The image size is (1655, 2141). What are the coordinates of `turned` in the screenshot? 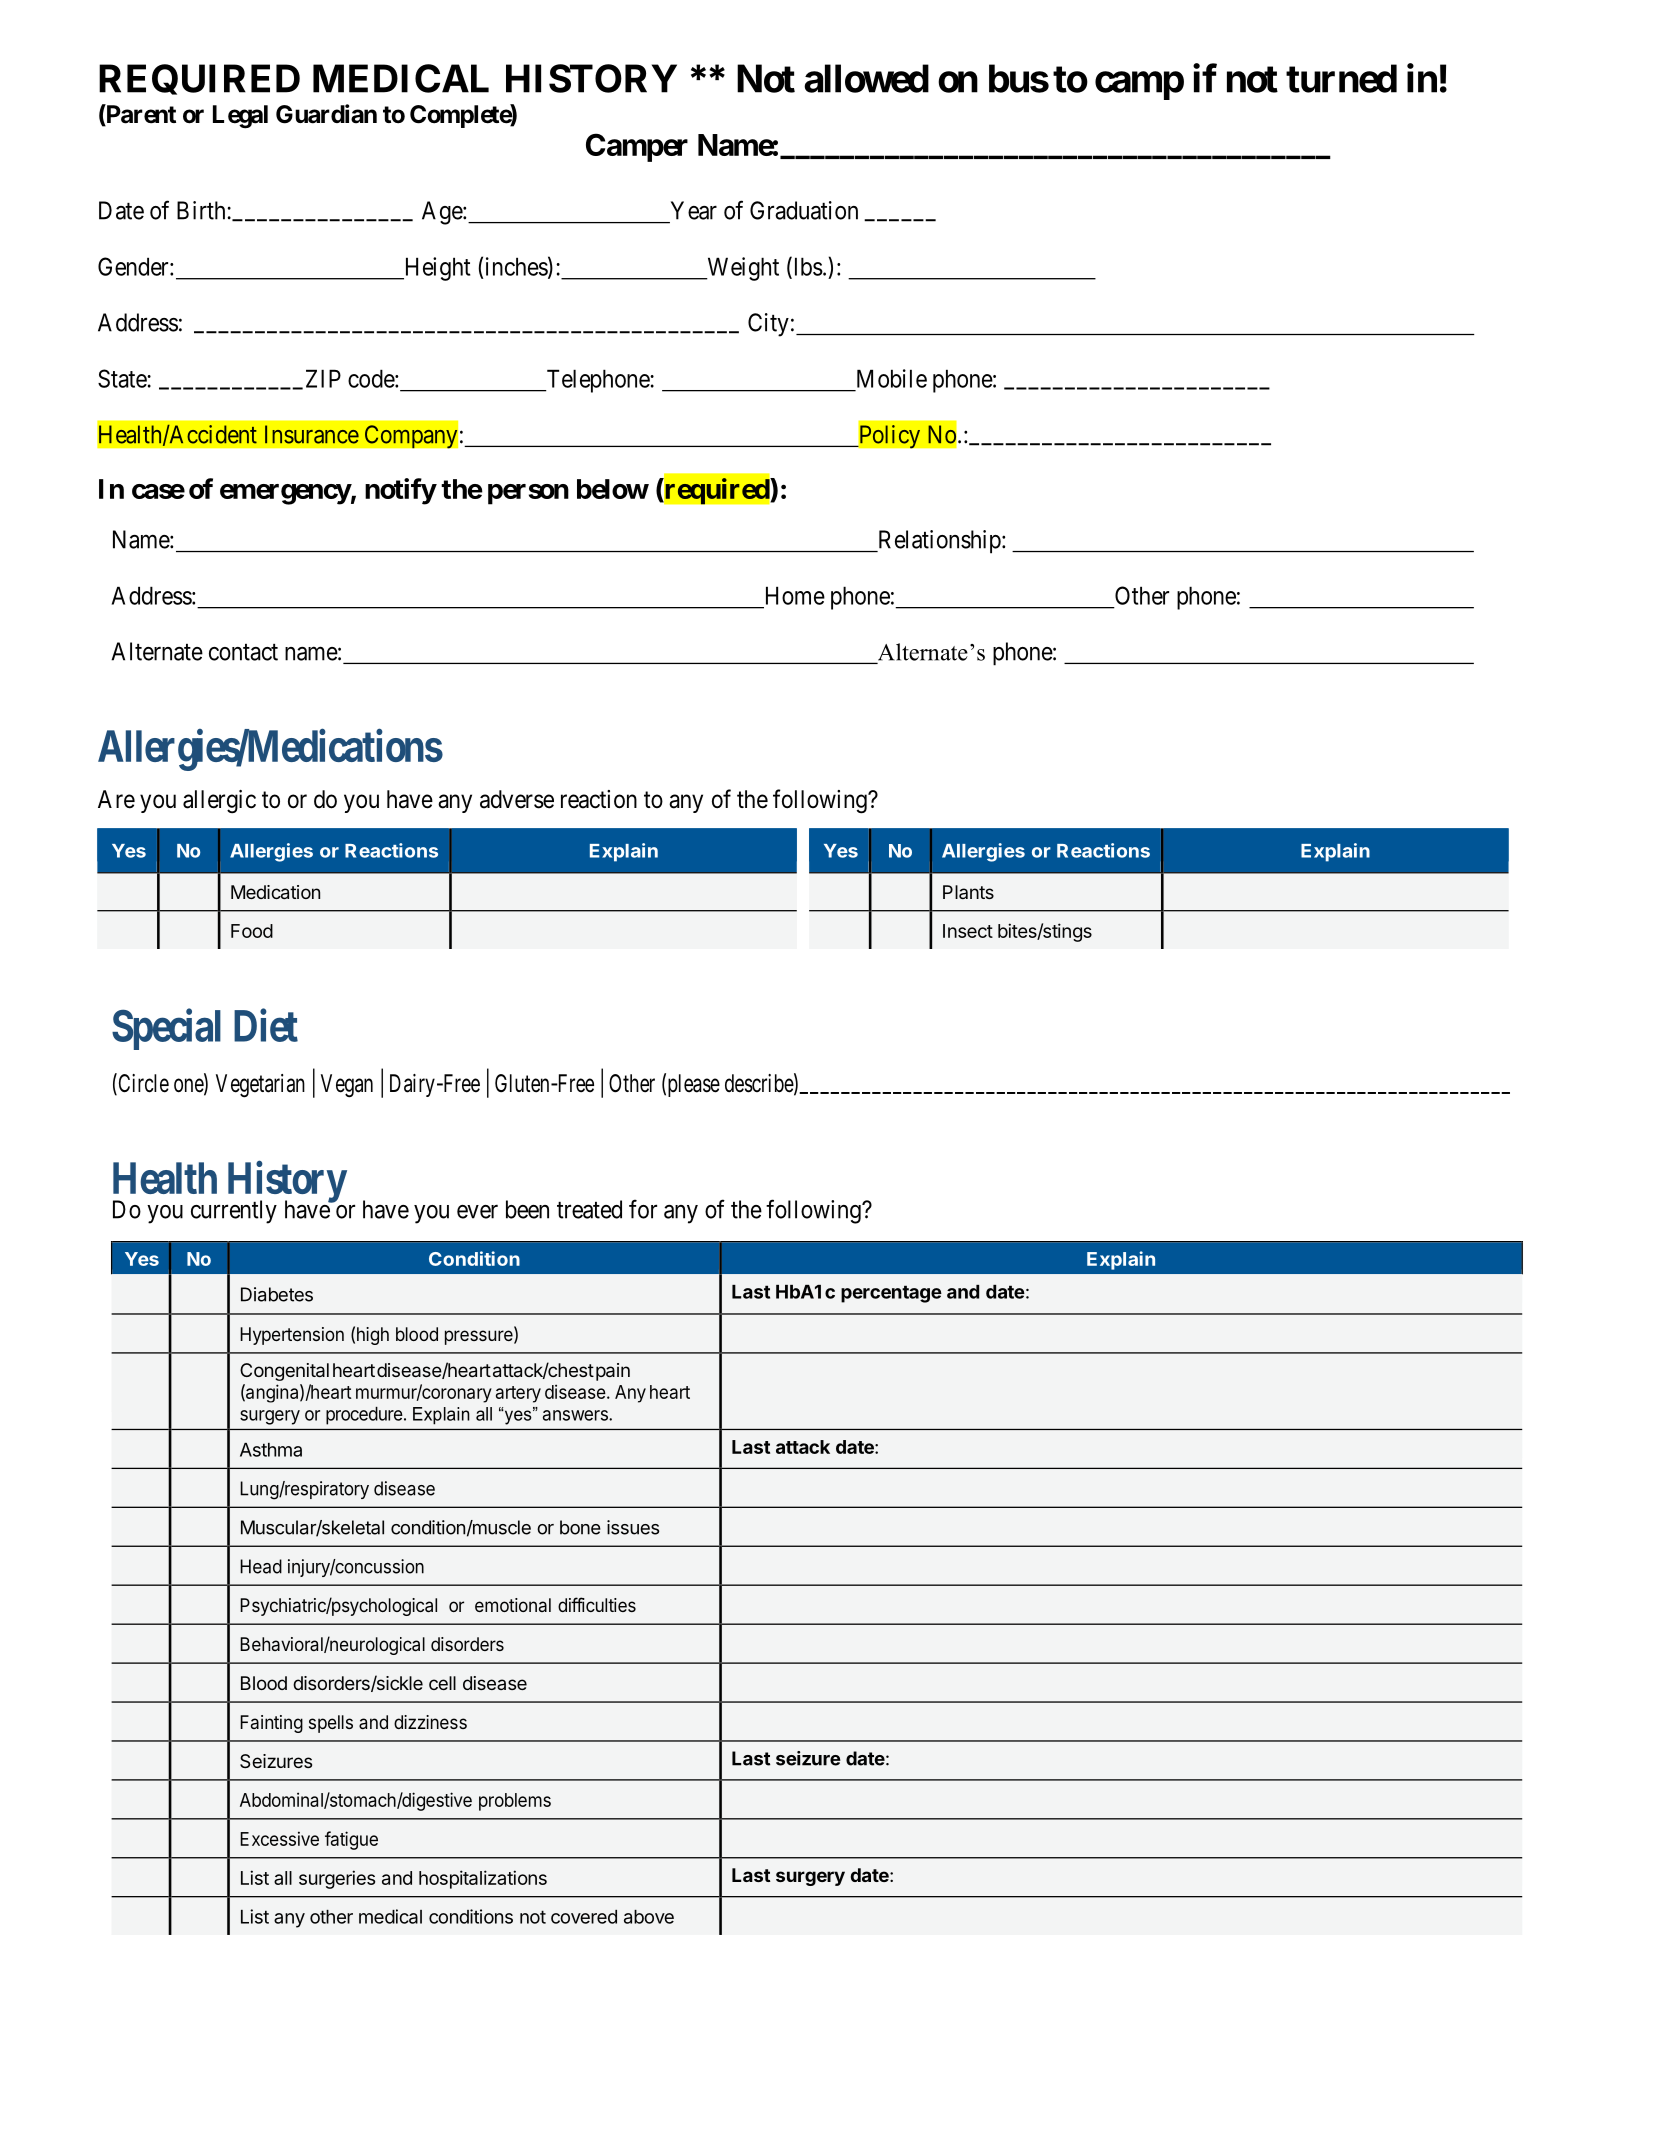 It's located at (1341, 78).
